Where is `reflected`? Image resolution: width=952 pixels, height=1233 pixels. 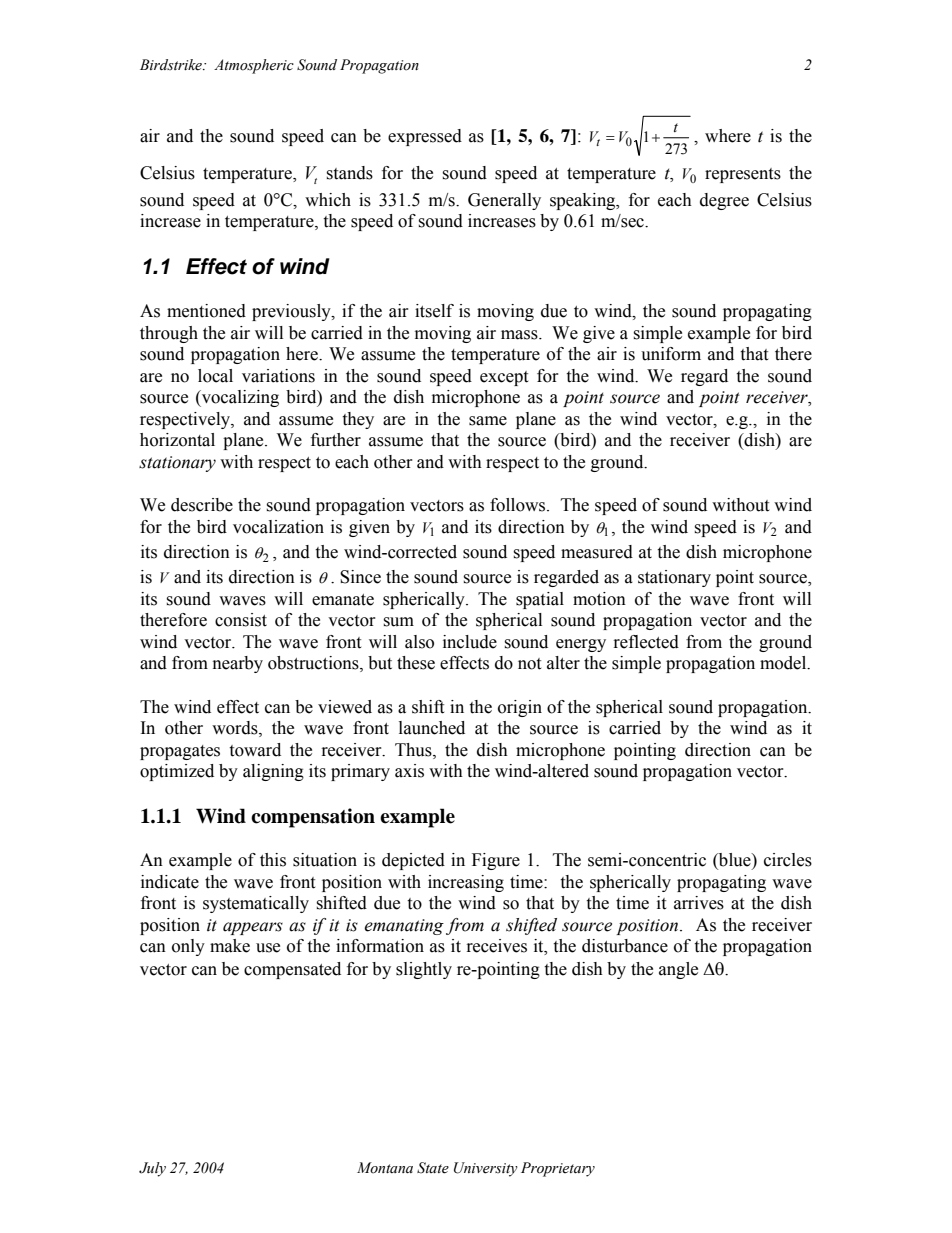 reflected is located at coordinates (646, 642).
